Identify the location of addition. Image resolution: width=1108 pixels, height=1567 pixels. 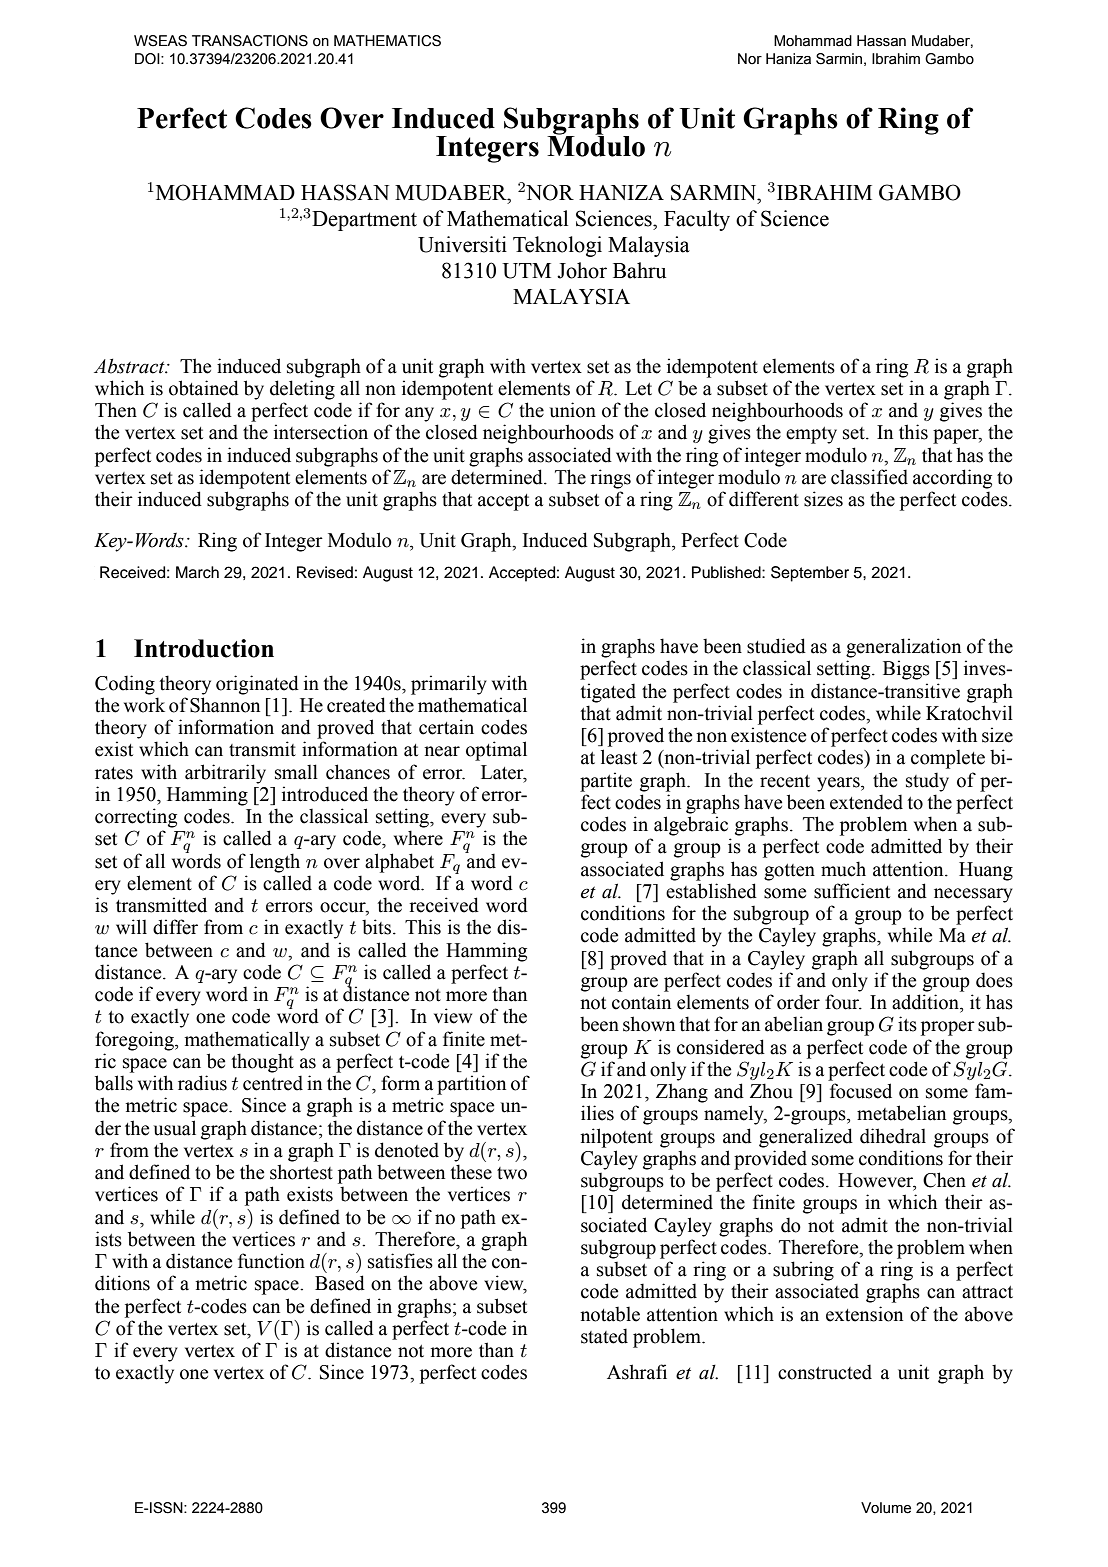
(926, 1002).
